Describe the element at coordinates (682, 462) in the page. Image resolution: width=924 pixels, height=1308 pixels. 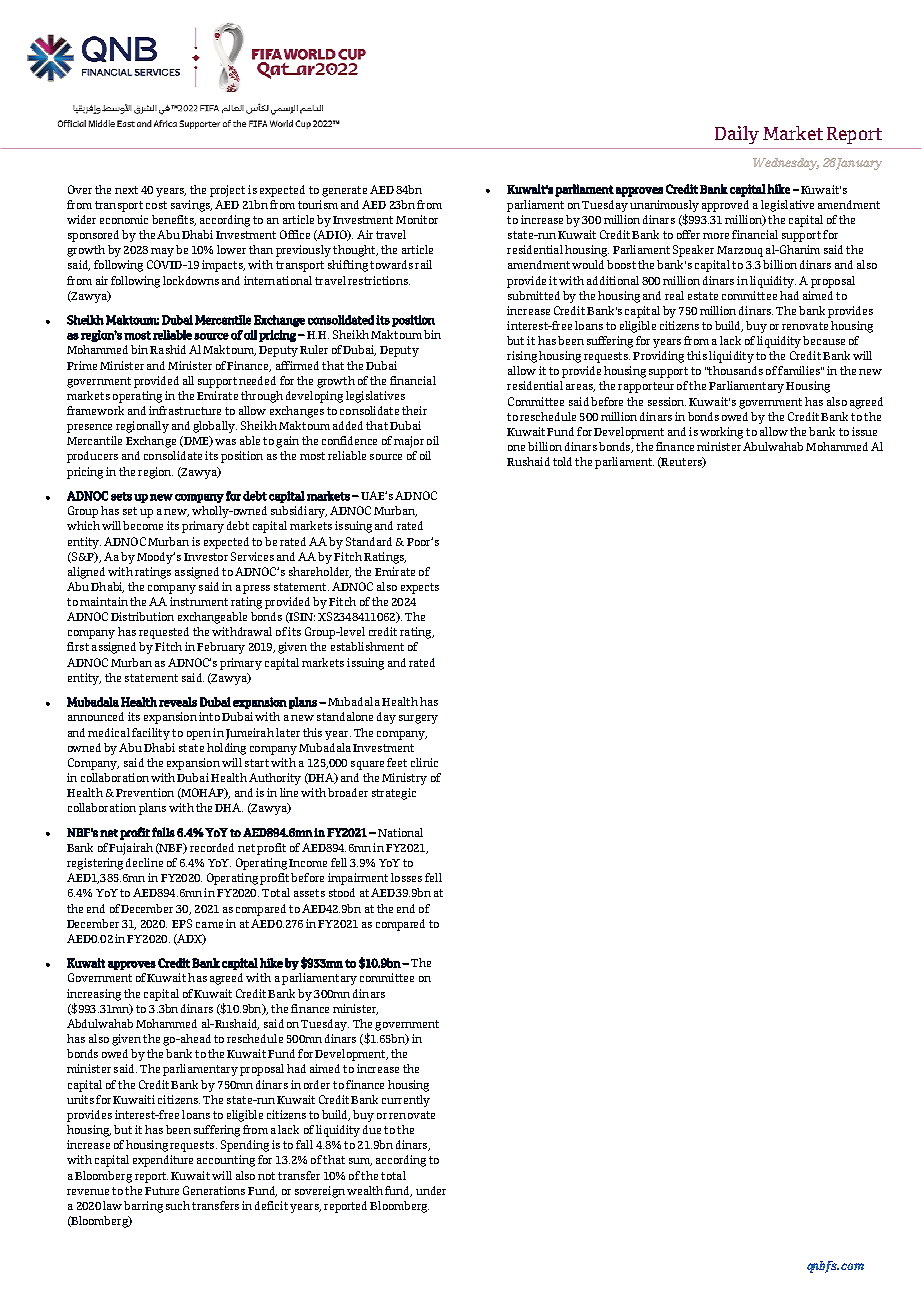
I see `Reuters` at that location.
